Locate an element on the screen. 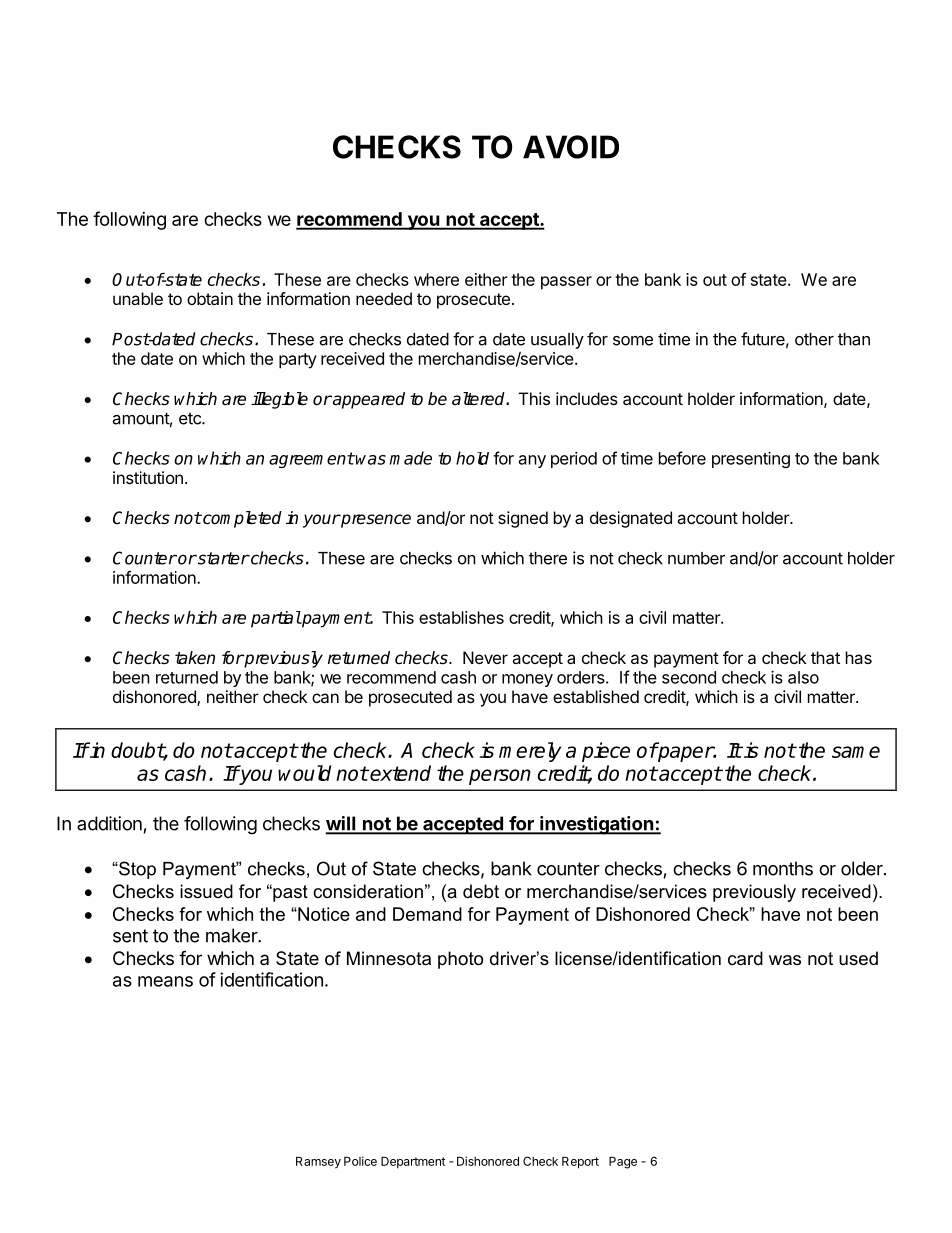 The height and width of the screenshot is (1233, 952). before is located at coordinates (682, 458).
